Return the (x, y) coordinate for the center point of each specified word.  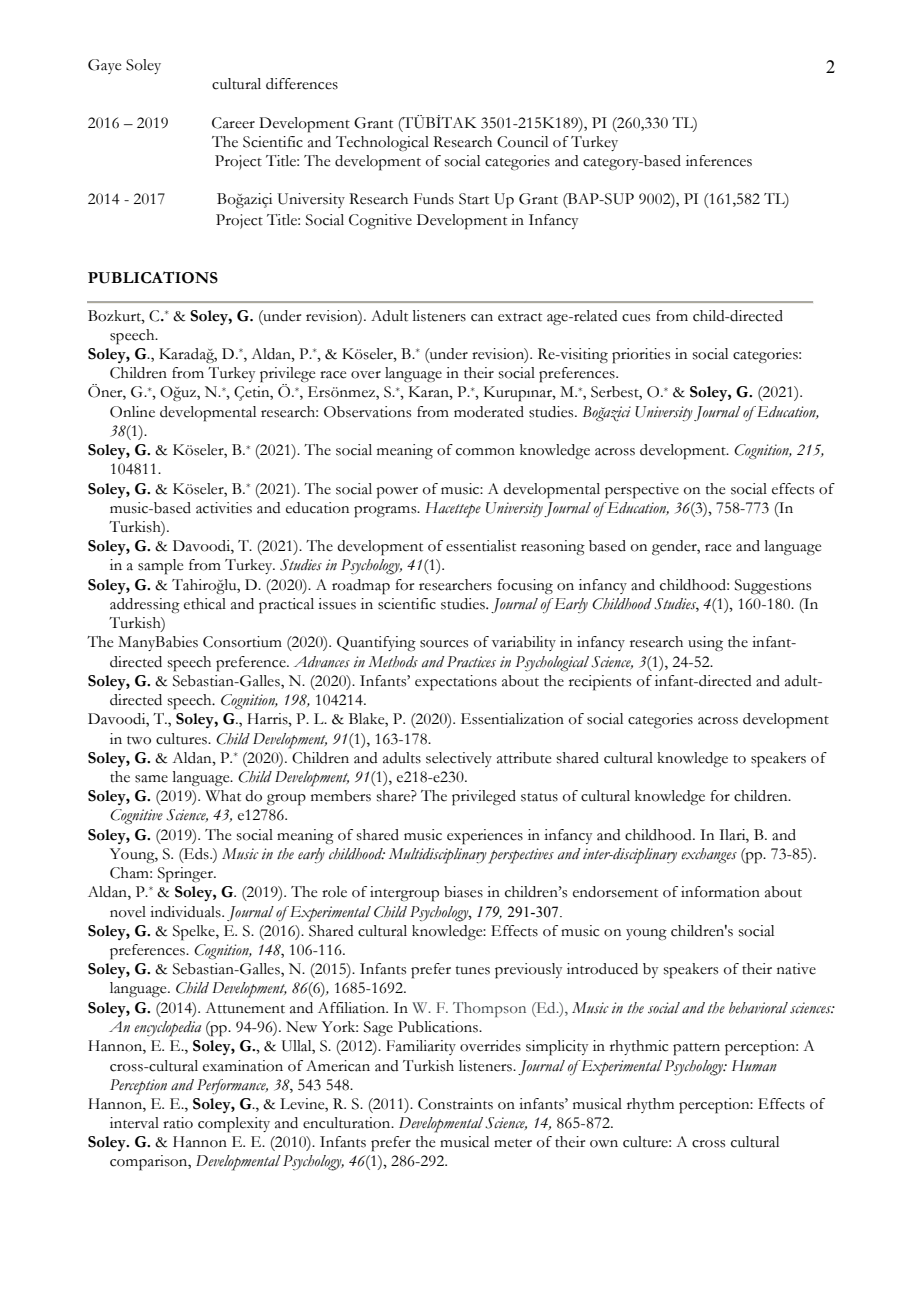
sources (444, 644)
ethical (205, 604)
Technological (382, 144)
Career (233, 123)
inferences (719, 161)
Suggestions (773, 587)
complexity (234, 1125)
